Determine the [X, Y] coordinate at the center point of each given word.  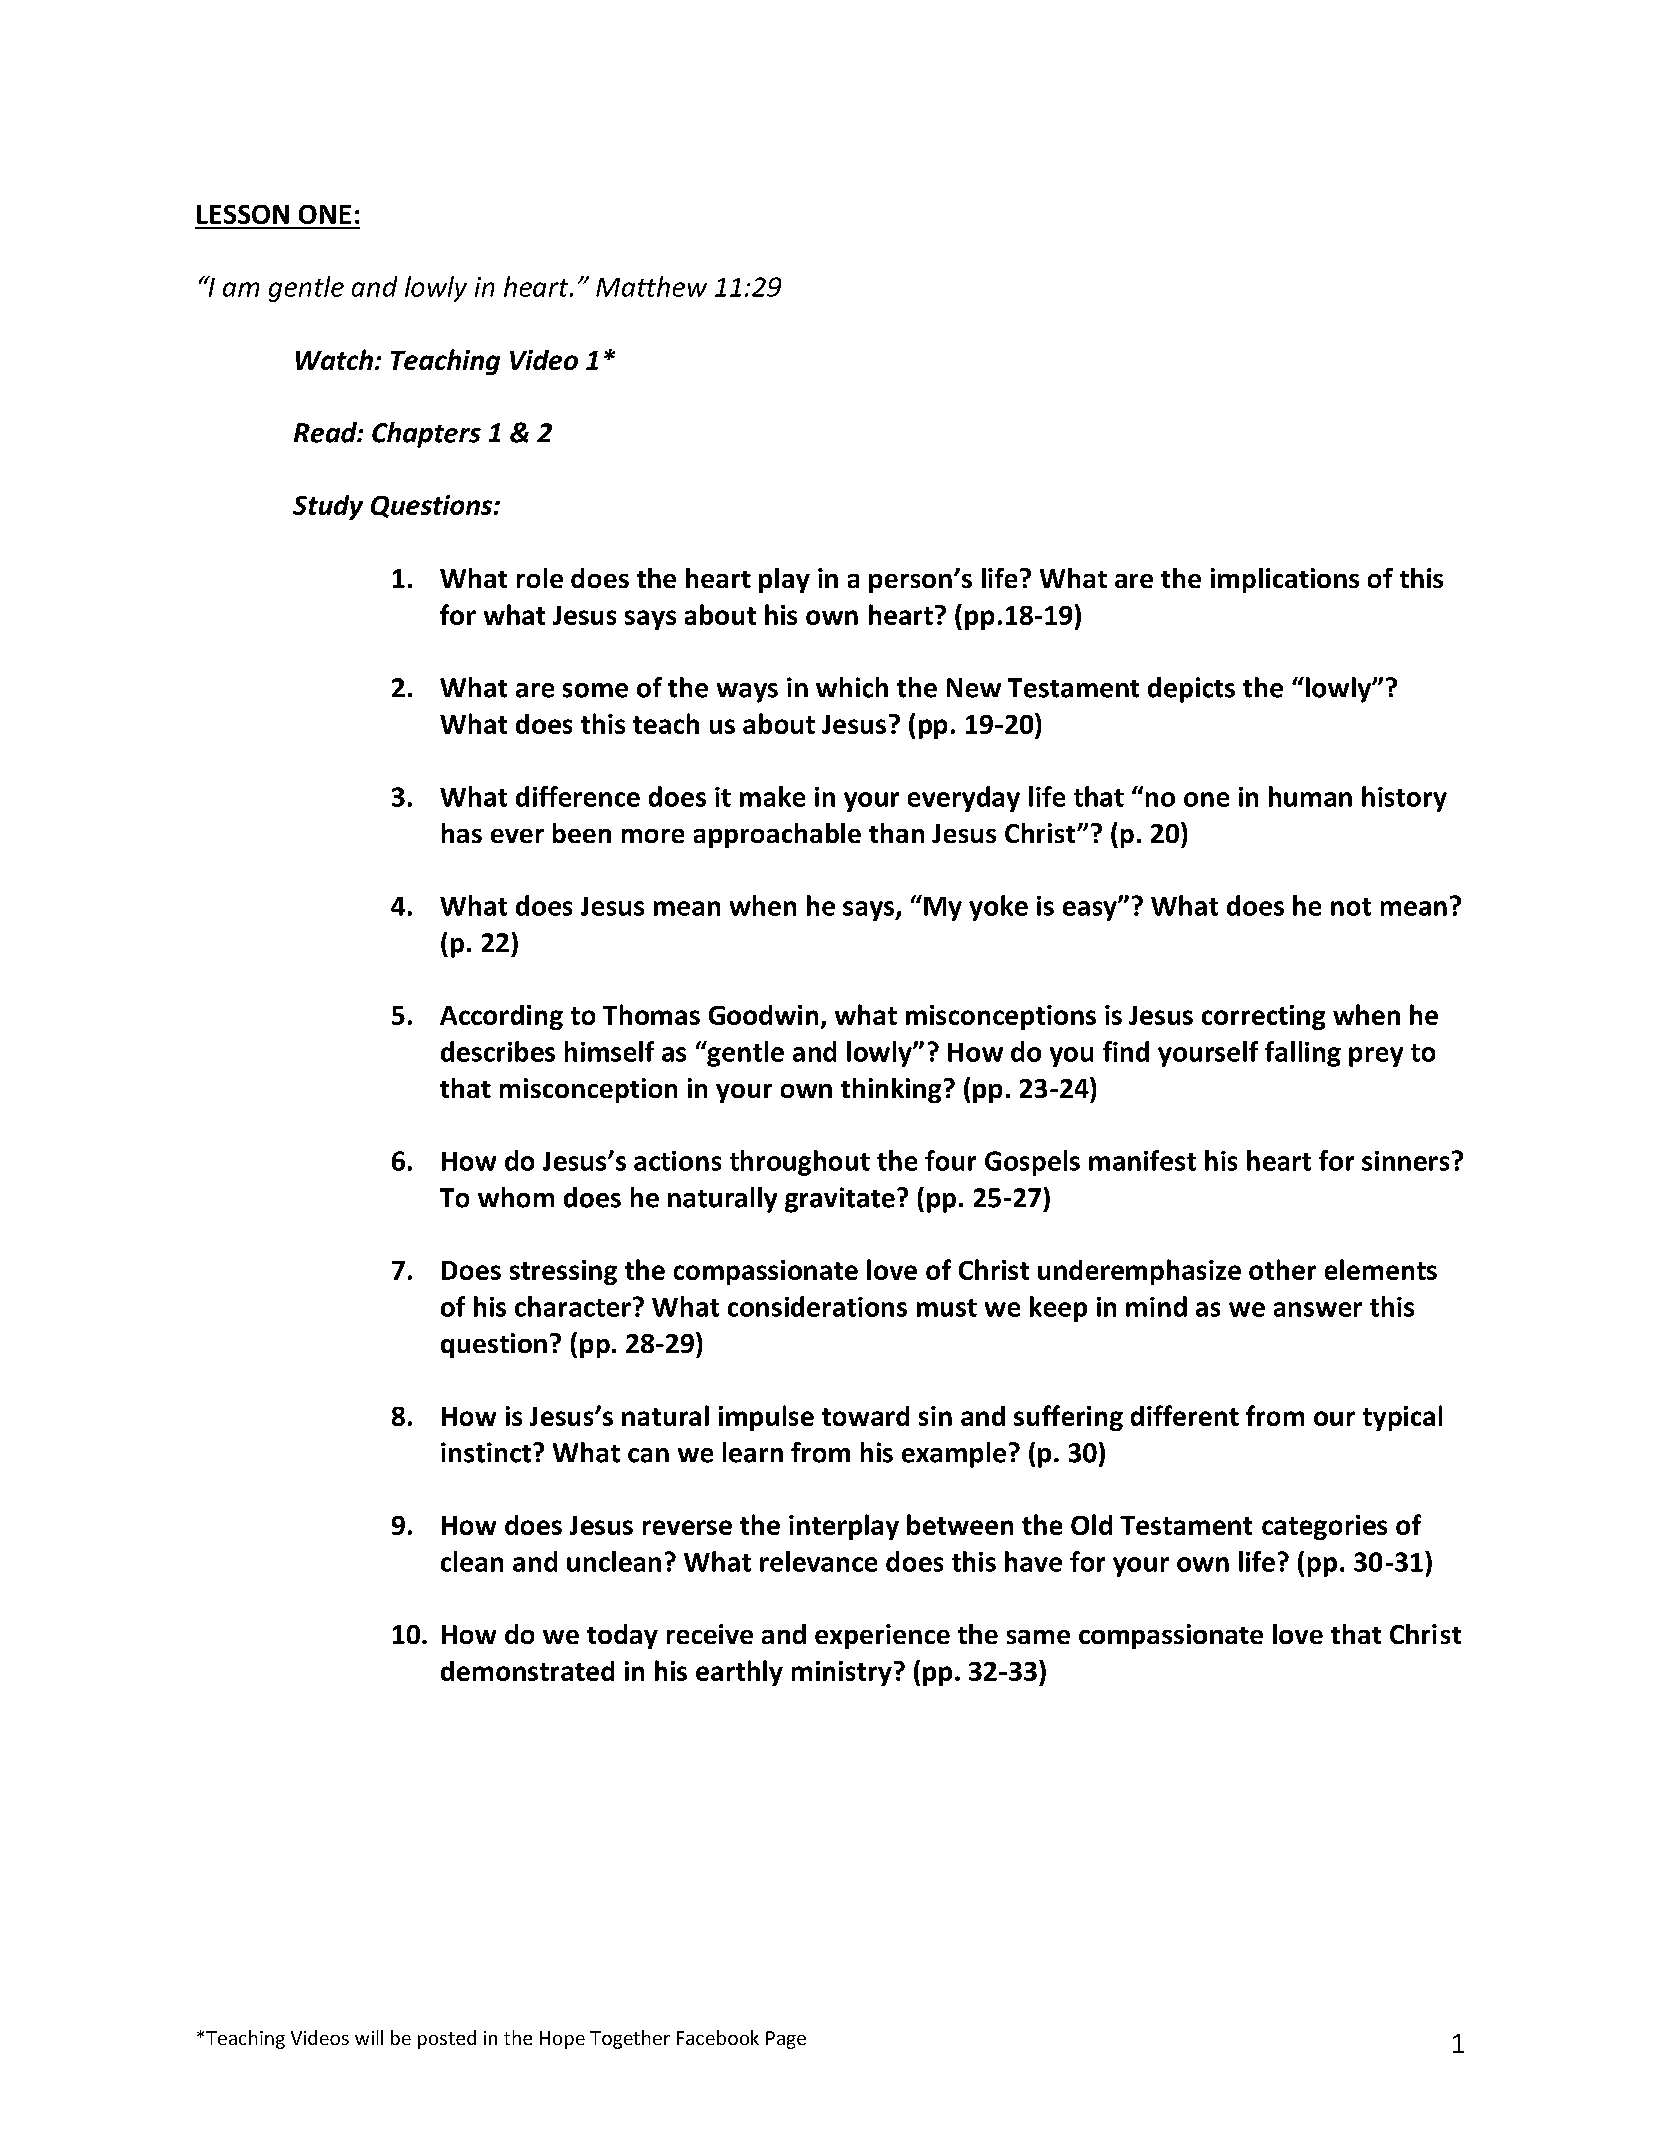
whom [516, 1197]
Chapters [426, 435]
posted [447, 2039]
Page [786, 2040]
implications [1285, 580]
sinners [1405, 1161]
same [1038, 1637]
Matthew [651, 286]
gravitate [840, 1200]
